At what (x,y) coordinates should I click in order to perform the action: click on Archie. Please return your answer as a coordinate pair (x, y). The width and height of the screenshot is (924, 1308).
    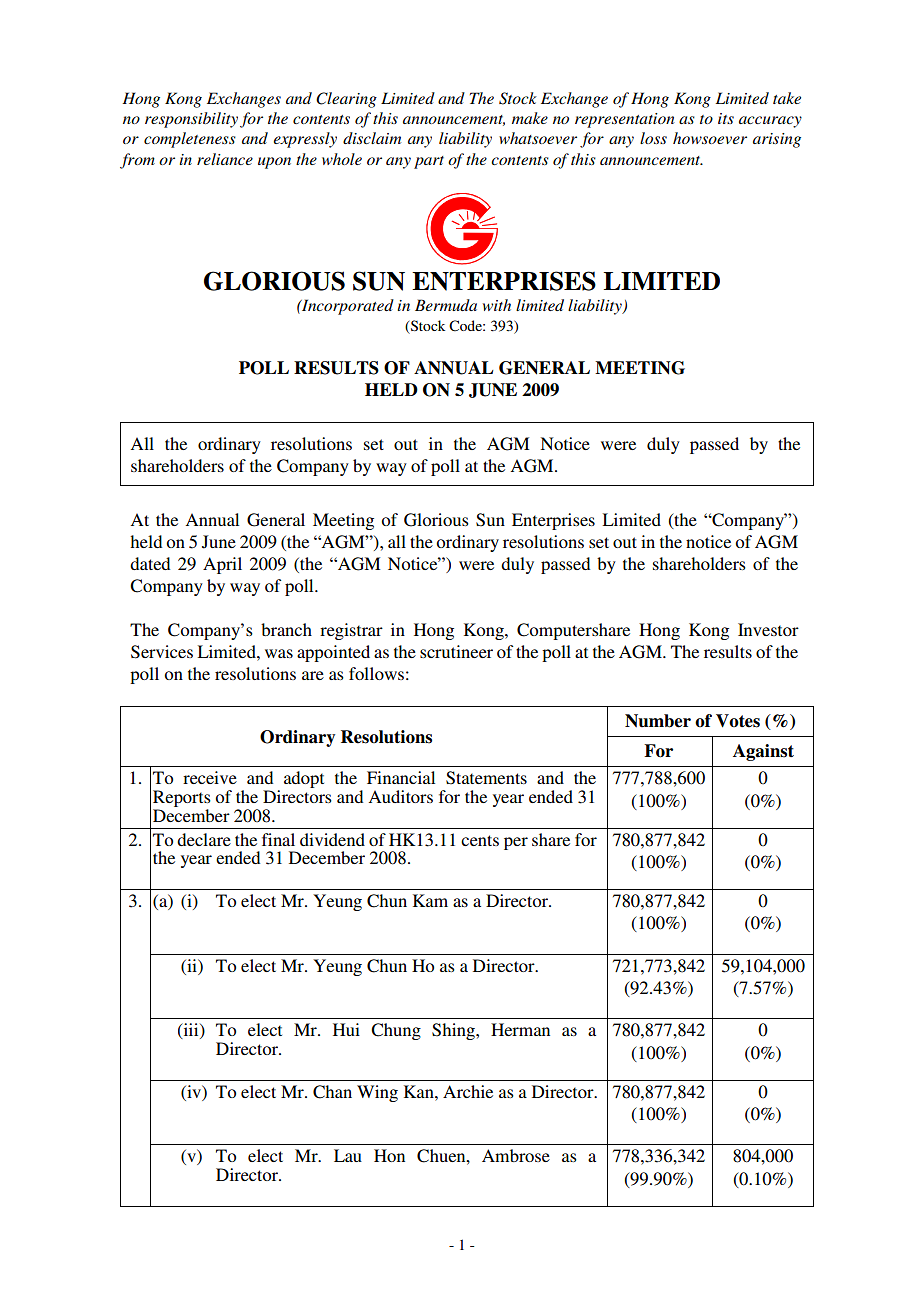
    Looking at the image, I should click on (468, 1091).
